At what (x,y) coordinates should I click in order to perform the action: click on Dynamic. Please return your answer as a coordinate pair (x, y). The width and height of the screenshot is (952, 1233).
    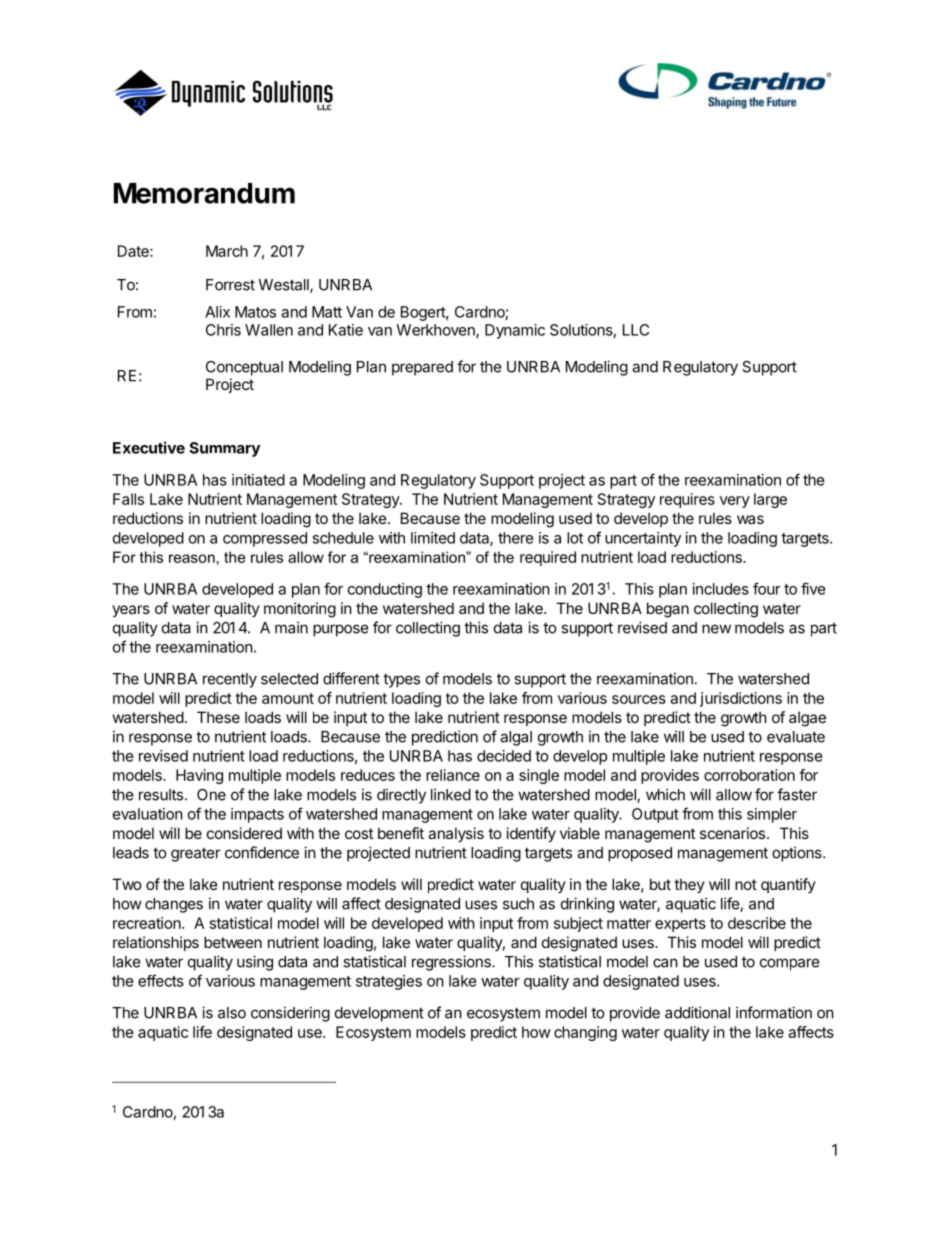
    Looking at the image, I should click on (515, 331).
